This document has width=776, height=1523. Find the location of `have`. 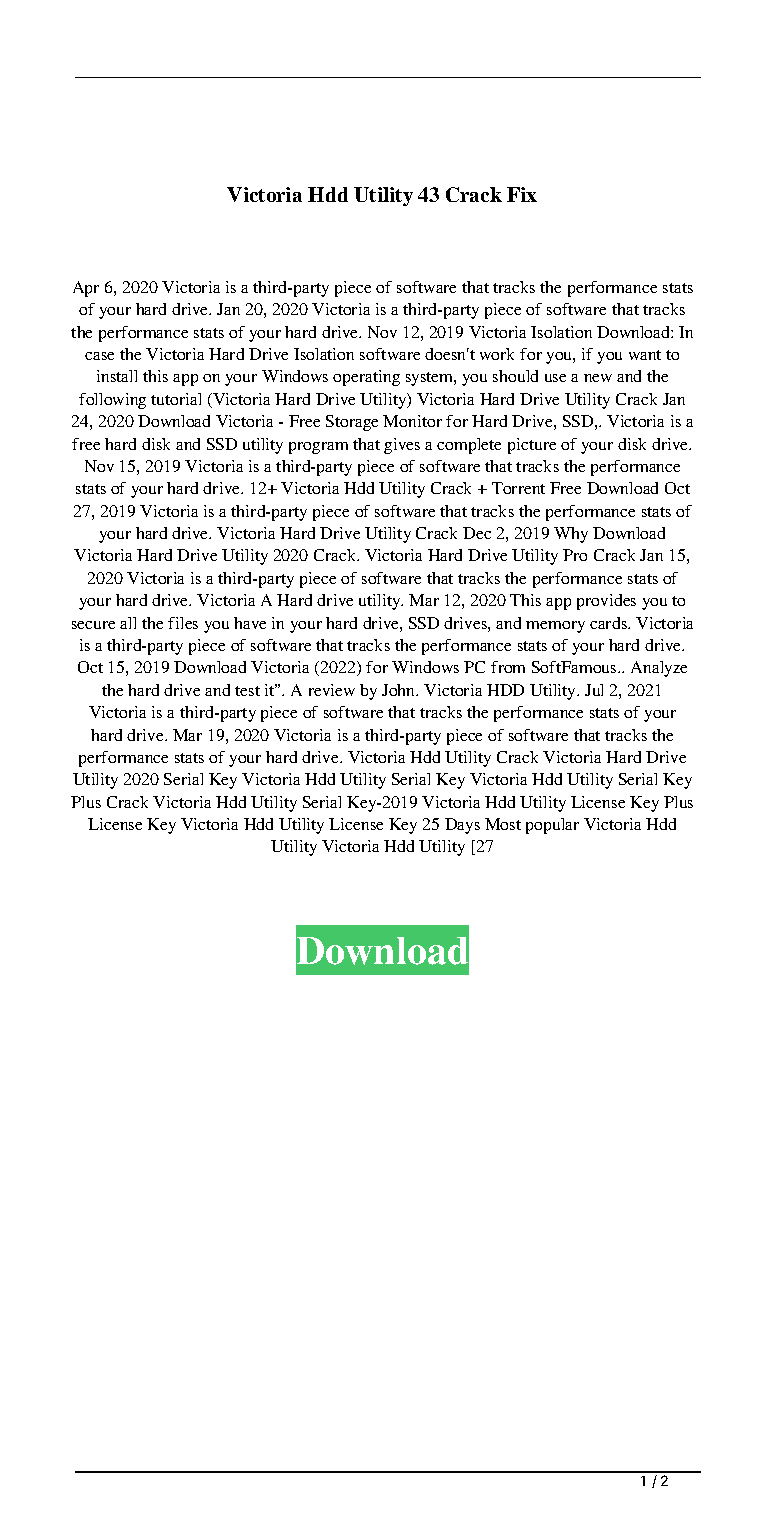

have is located at coordinates (250, 623).
